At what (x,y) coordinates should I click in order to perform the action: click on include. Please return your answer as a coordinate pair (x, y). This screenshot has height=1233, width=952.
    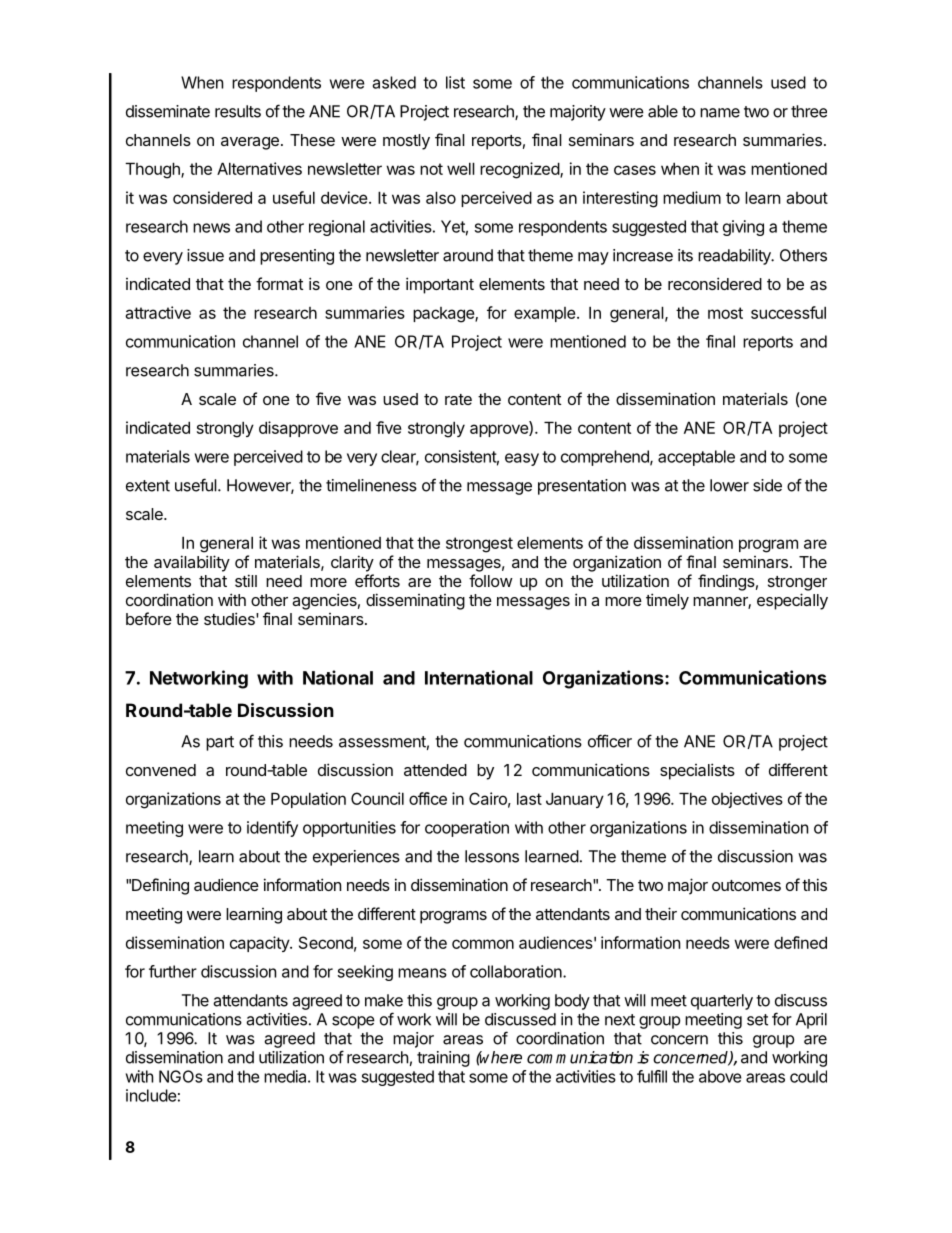
    Looking at the image, I should click on (151, 1095).
